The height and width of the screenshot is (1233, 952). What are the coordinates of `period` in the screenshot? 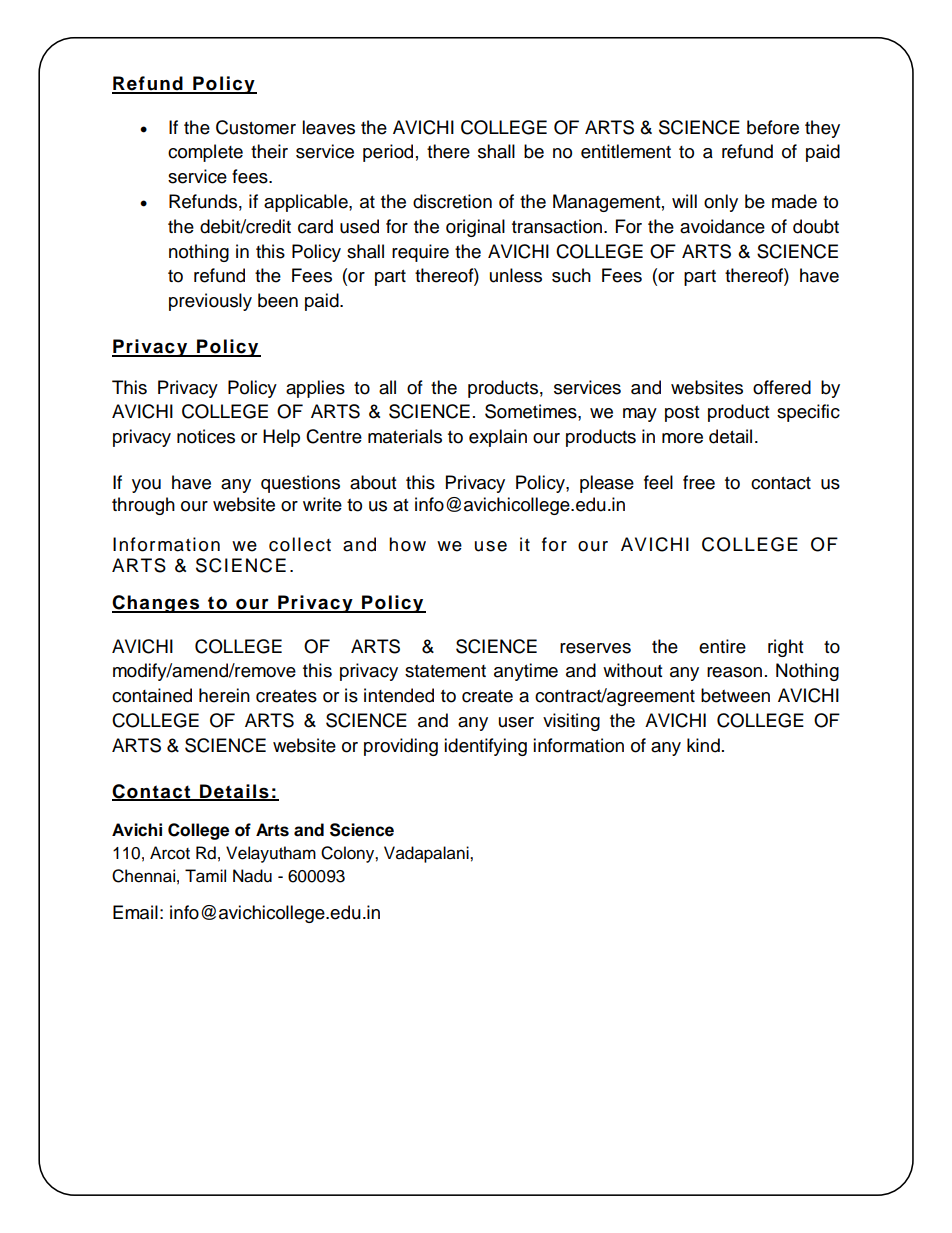 It's located at (388, 153).
